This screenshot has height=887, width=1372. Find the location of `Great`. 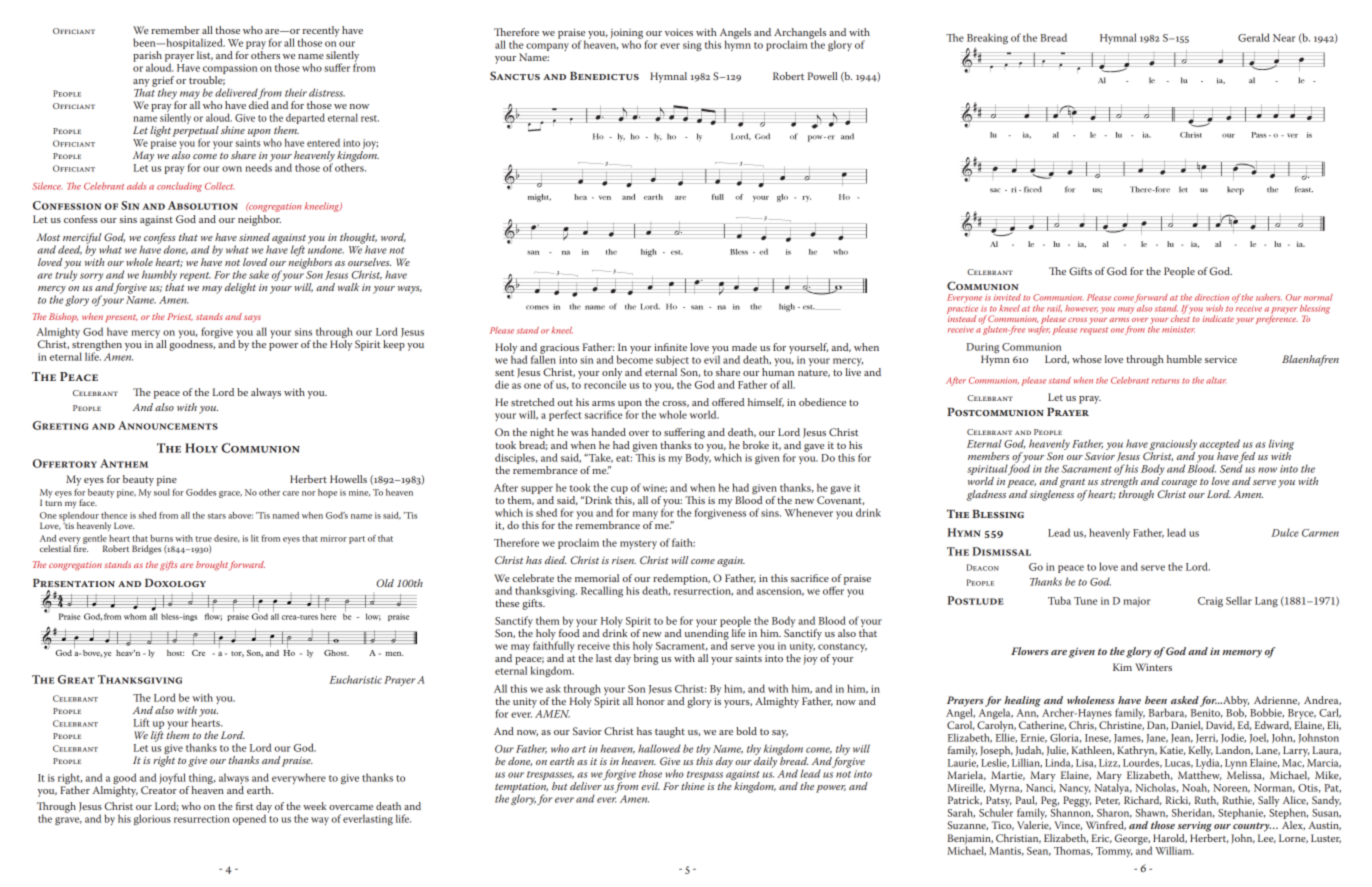

Great is located at coordinates (76, 679).
